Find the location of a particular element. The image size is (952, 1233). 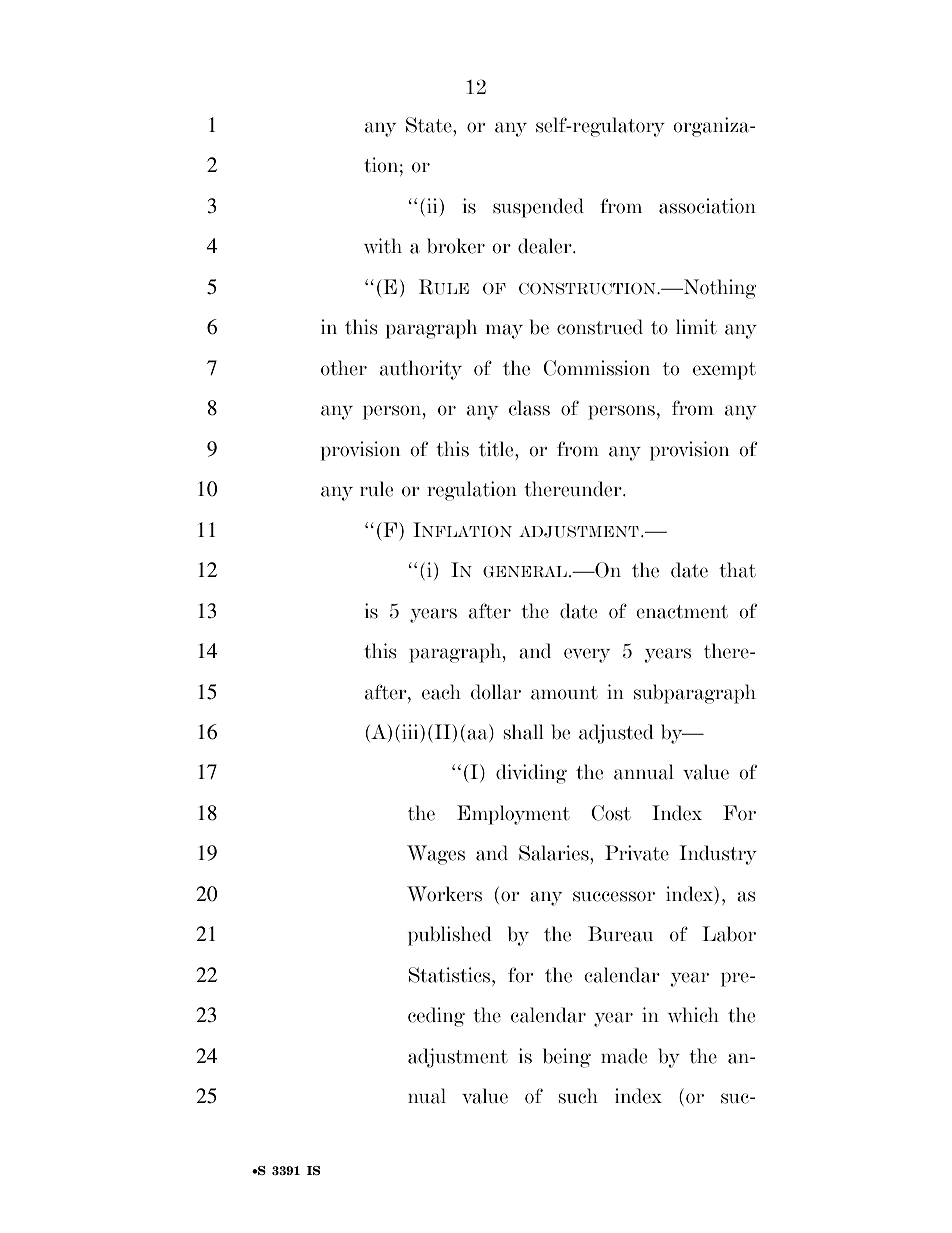

each is located at coordinates (441, 692).
